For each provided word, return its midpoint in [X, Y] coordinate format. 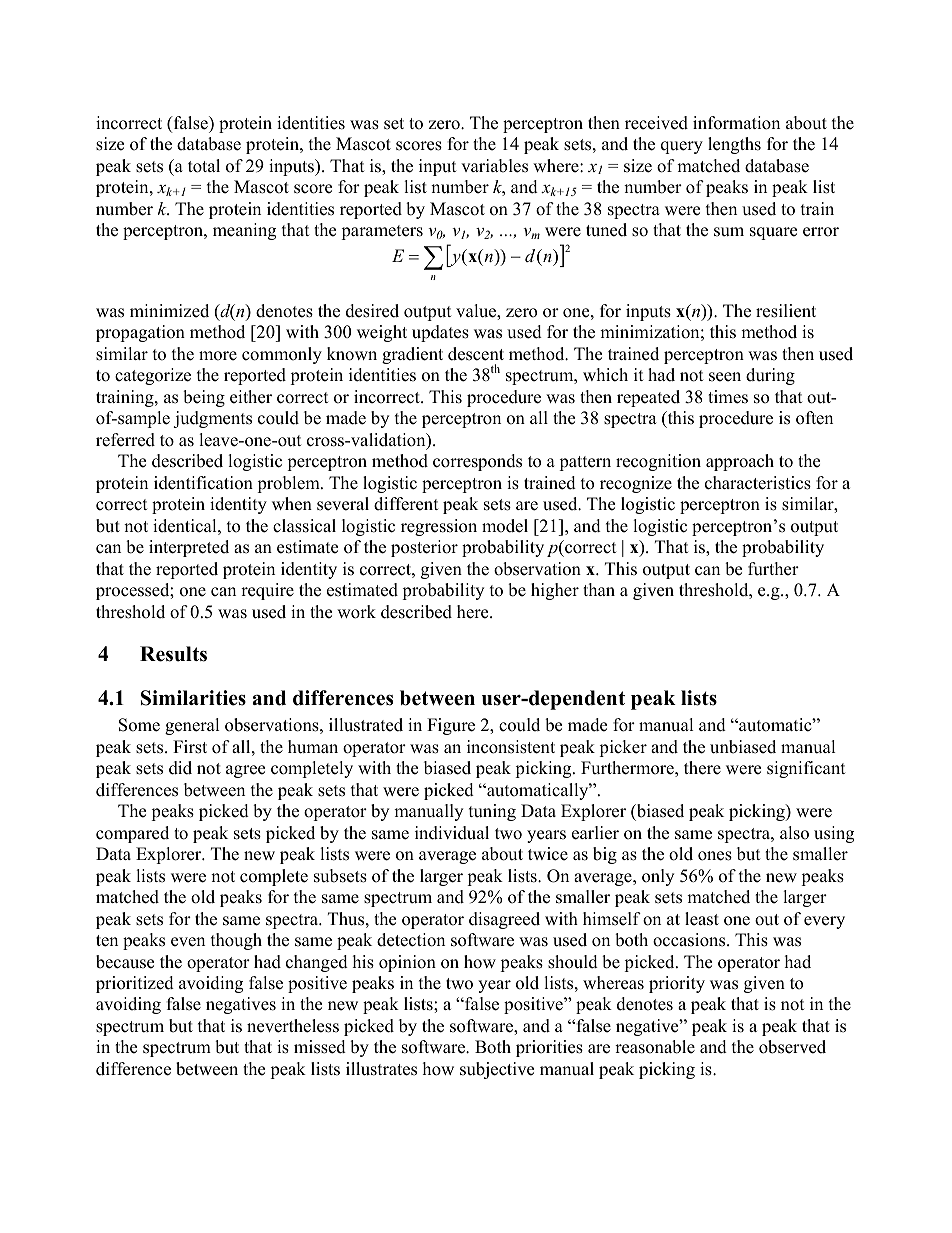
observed [792, 1047]
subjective [497, 1070]
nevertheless [293, 1026]
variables [494, 166]
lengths [734, 145]
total [204, 166]
